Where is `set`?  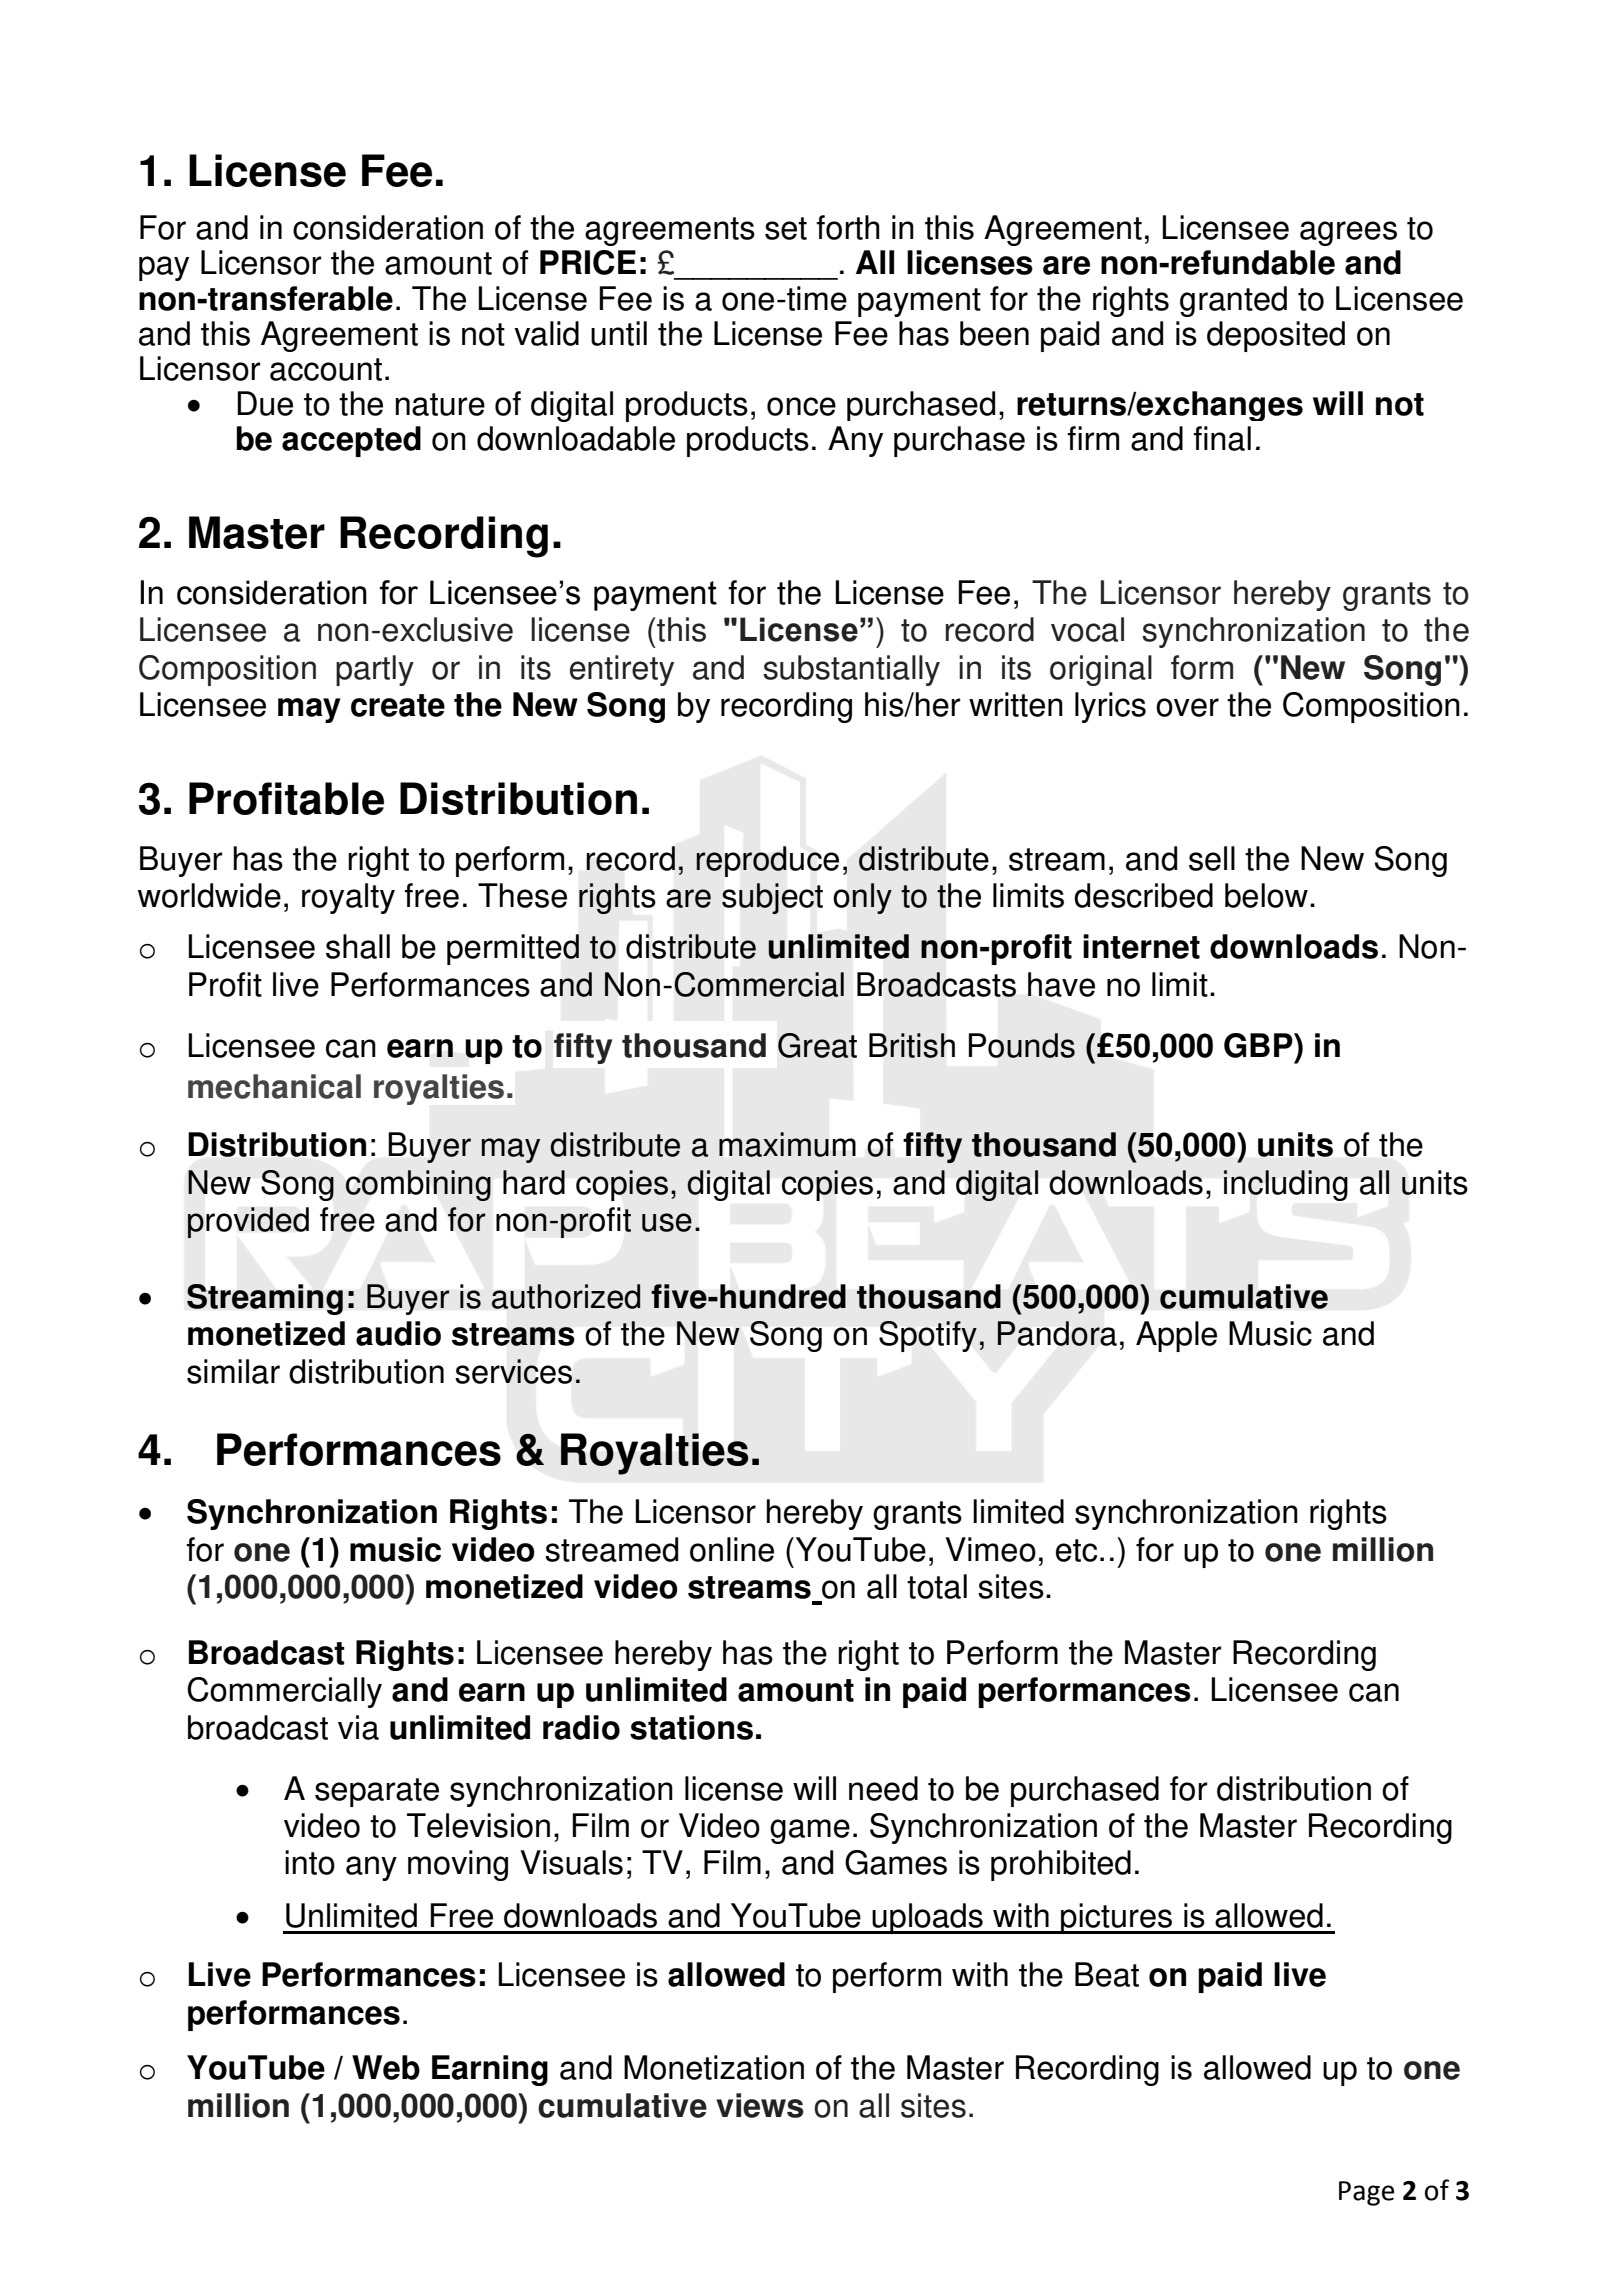
set is located at coordinates (786, 228).
